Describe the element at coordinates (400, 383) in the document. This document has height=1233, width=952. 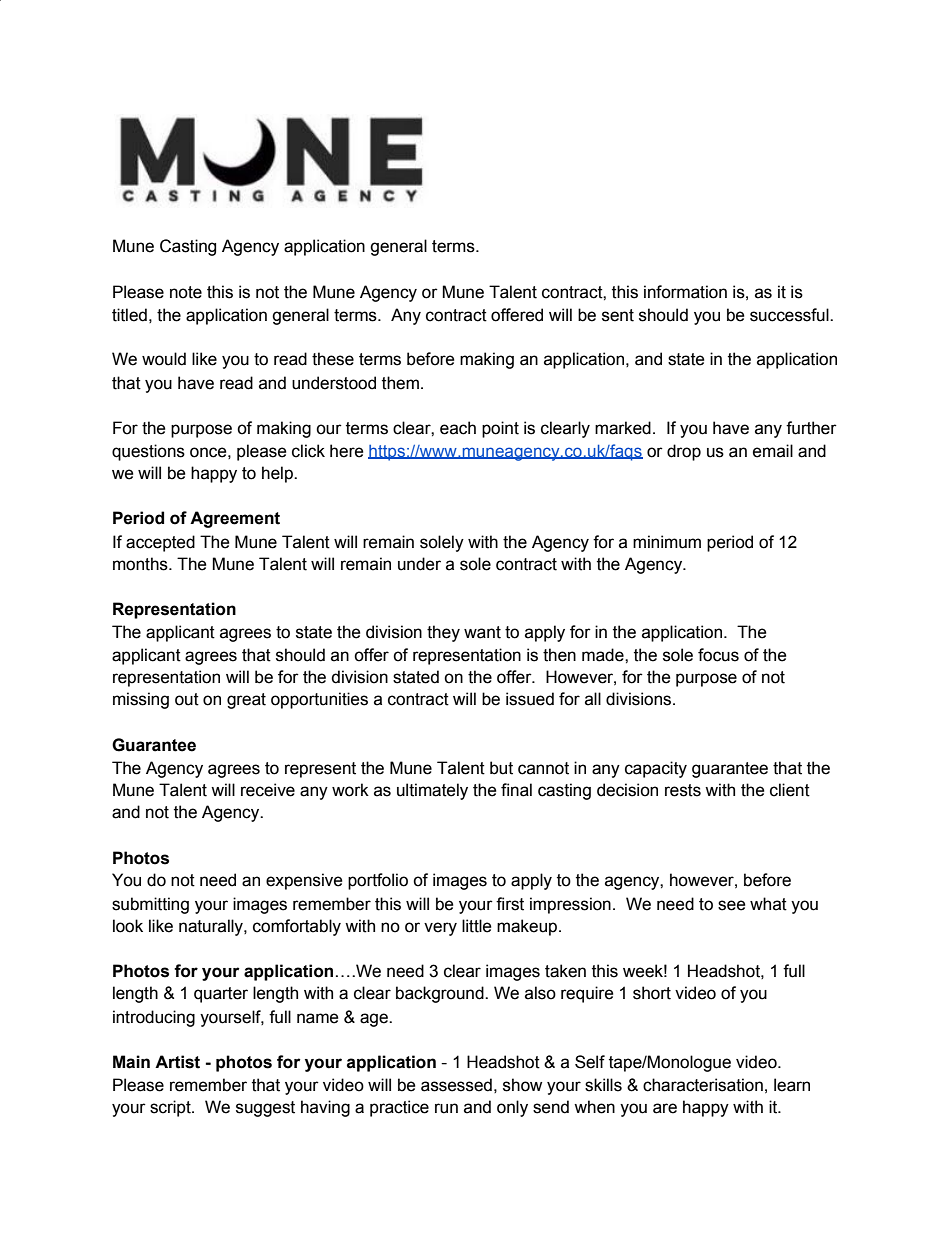
I see `them` at that location.
